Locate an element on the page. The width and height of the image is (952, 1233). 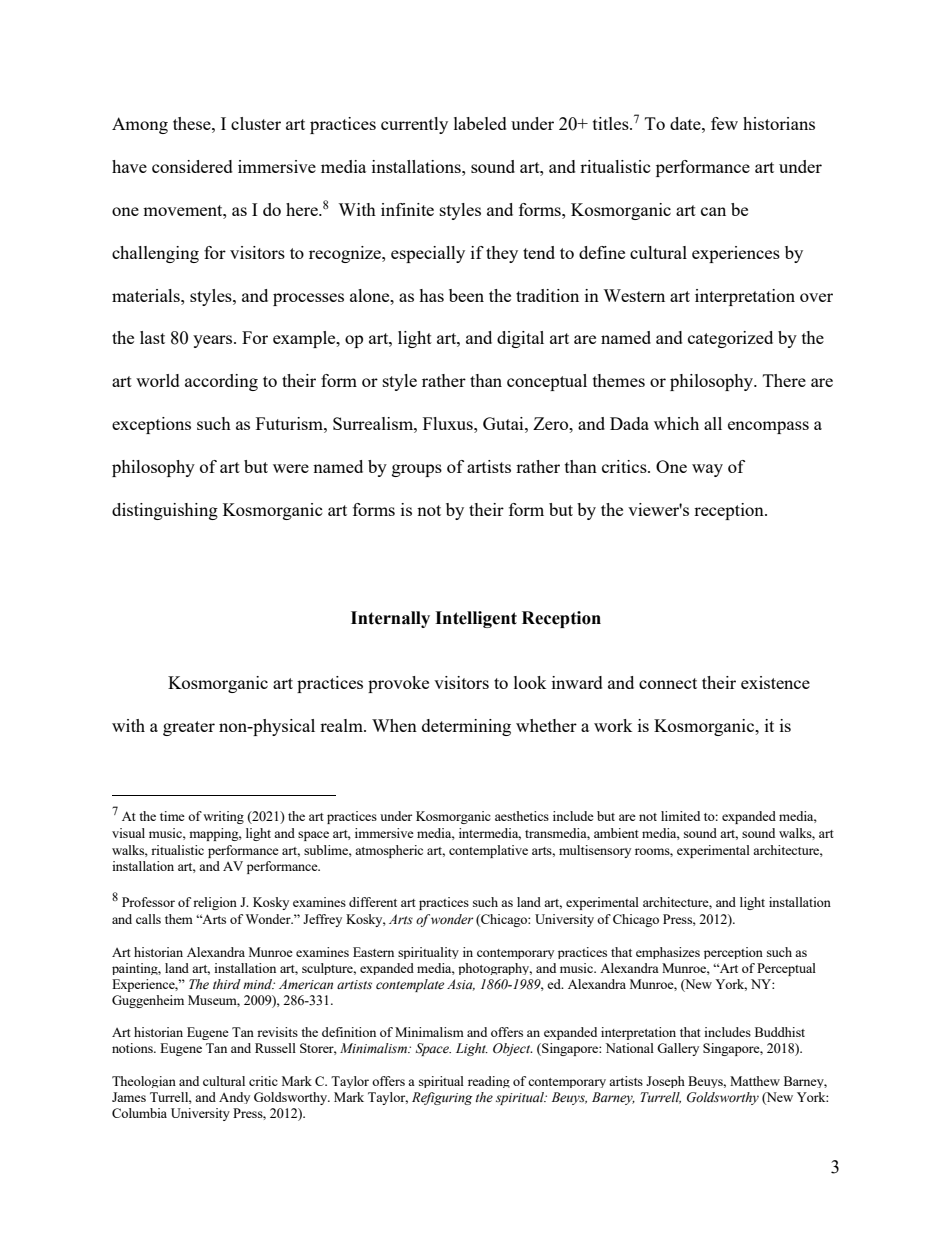
few is located at coordinates (724, 123).
